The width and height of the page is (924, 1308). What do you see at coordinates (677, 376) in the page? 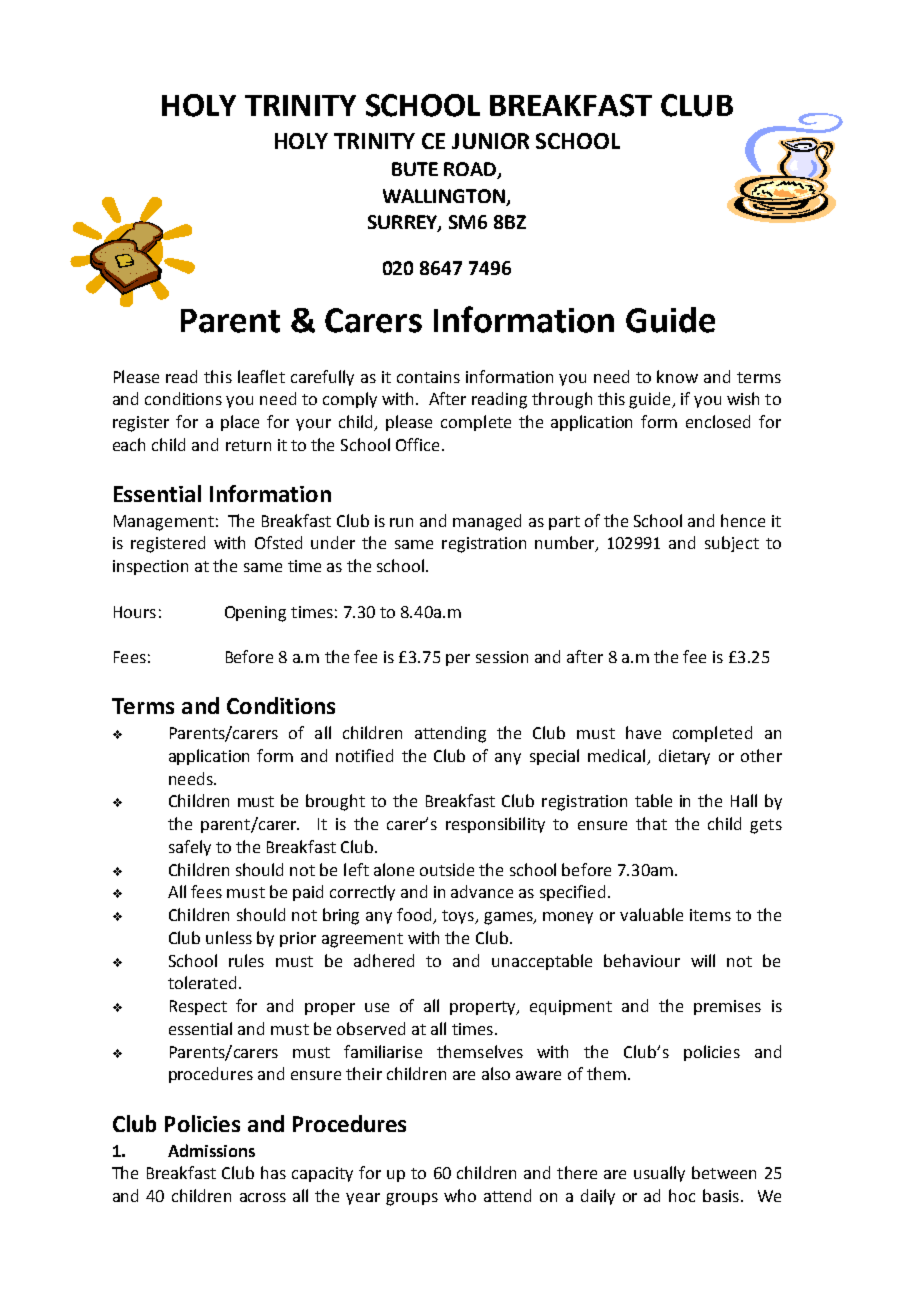
I see `know` at bounding box center [677, 376].
